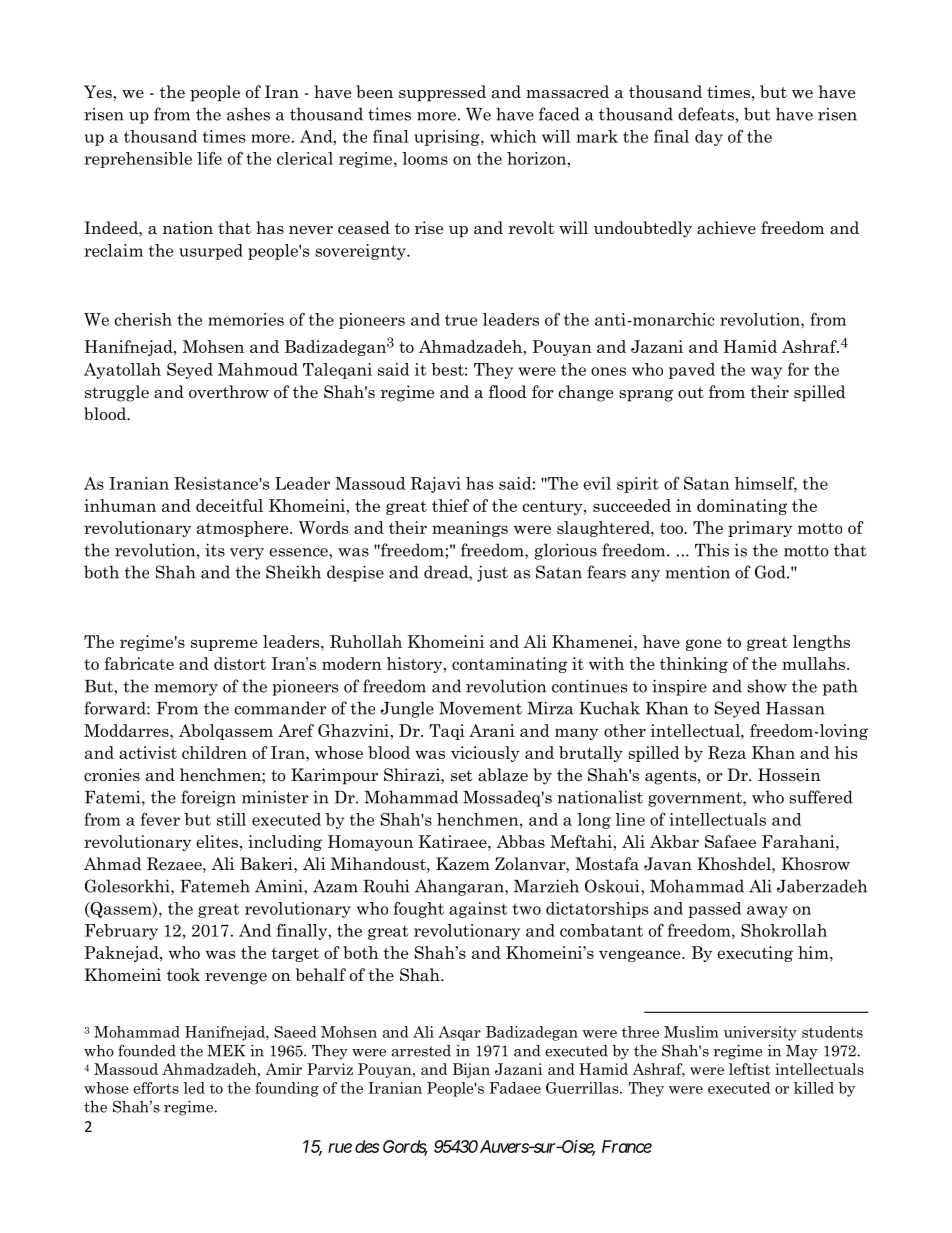  I want to click on uprising, so click(448, 138).
